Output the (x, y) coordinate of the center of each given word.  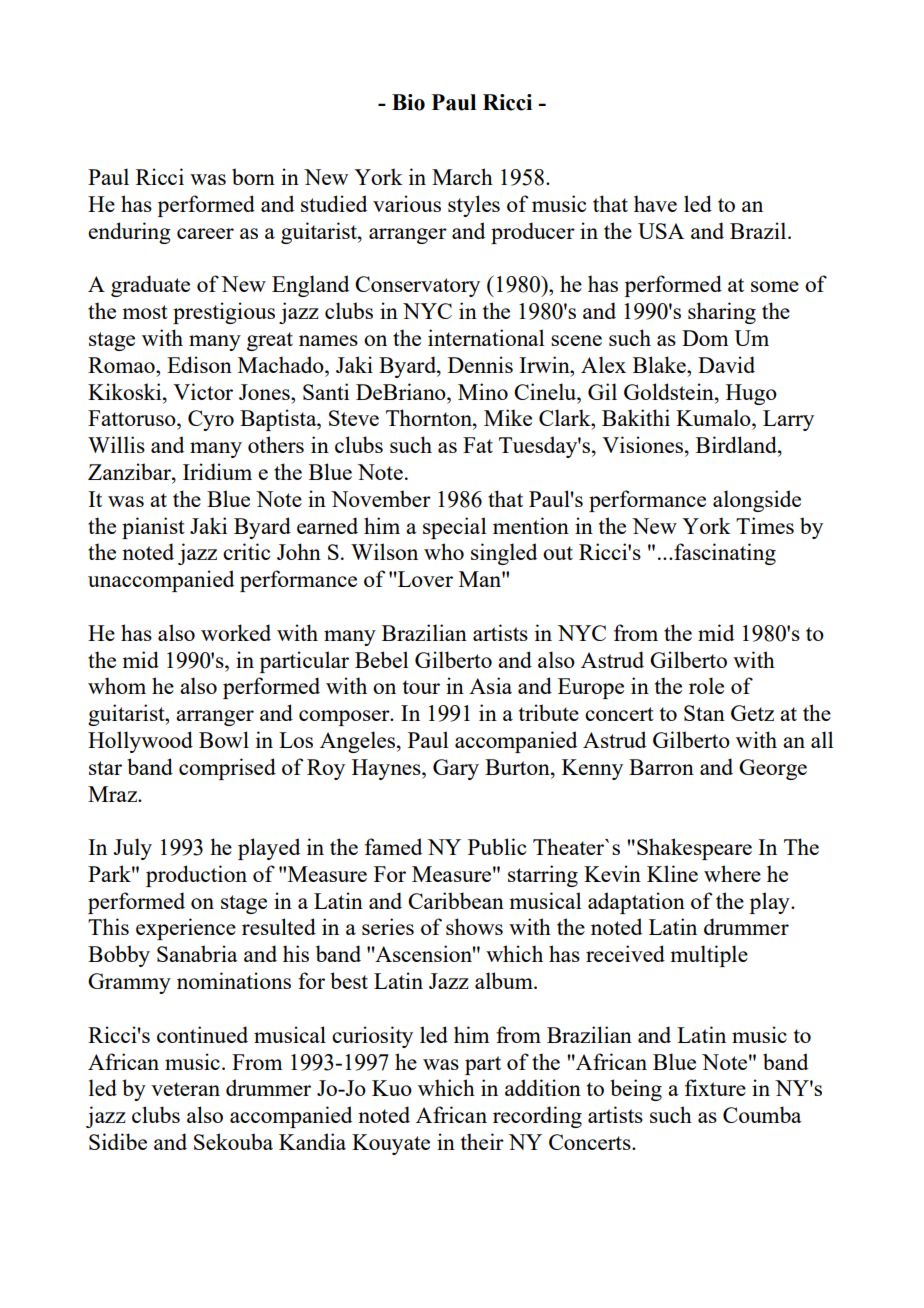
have (655, 203)
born (253, 176)
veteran (185, 1089)
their (482, 1141)
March (462, 176)
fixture (715, 1087)
